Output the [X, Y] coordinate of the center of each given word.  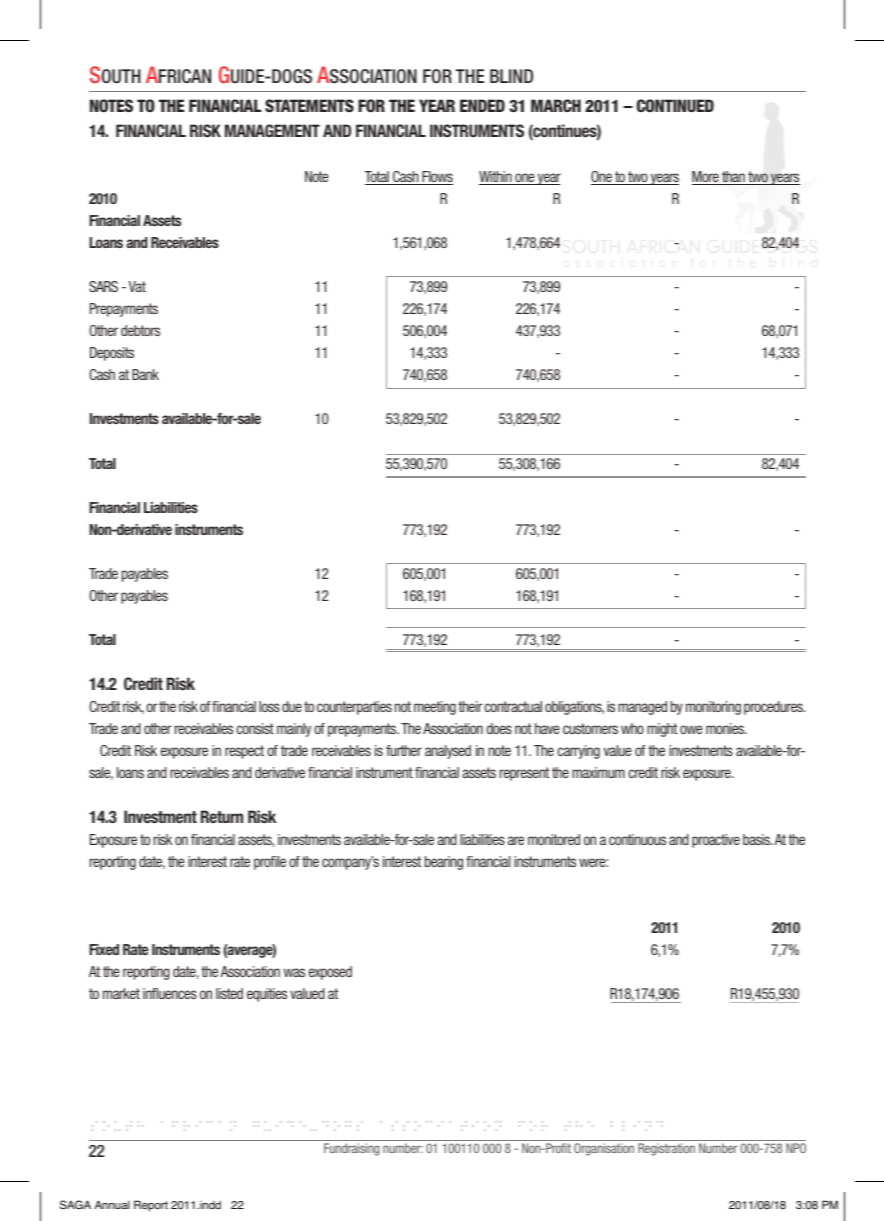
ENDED [482, 105]
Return [222, 816]
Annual [112, 1204]
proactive [716, 841]
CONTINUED [675, 105]
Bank [145, 374]
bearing [444, 863]
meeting [435, 708]
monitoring [713, 708]
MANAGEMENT [272, 130]
